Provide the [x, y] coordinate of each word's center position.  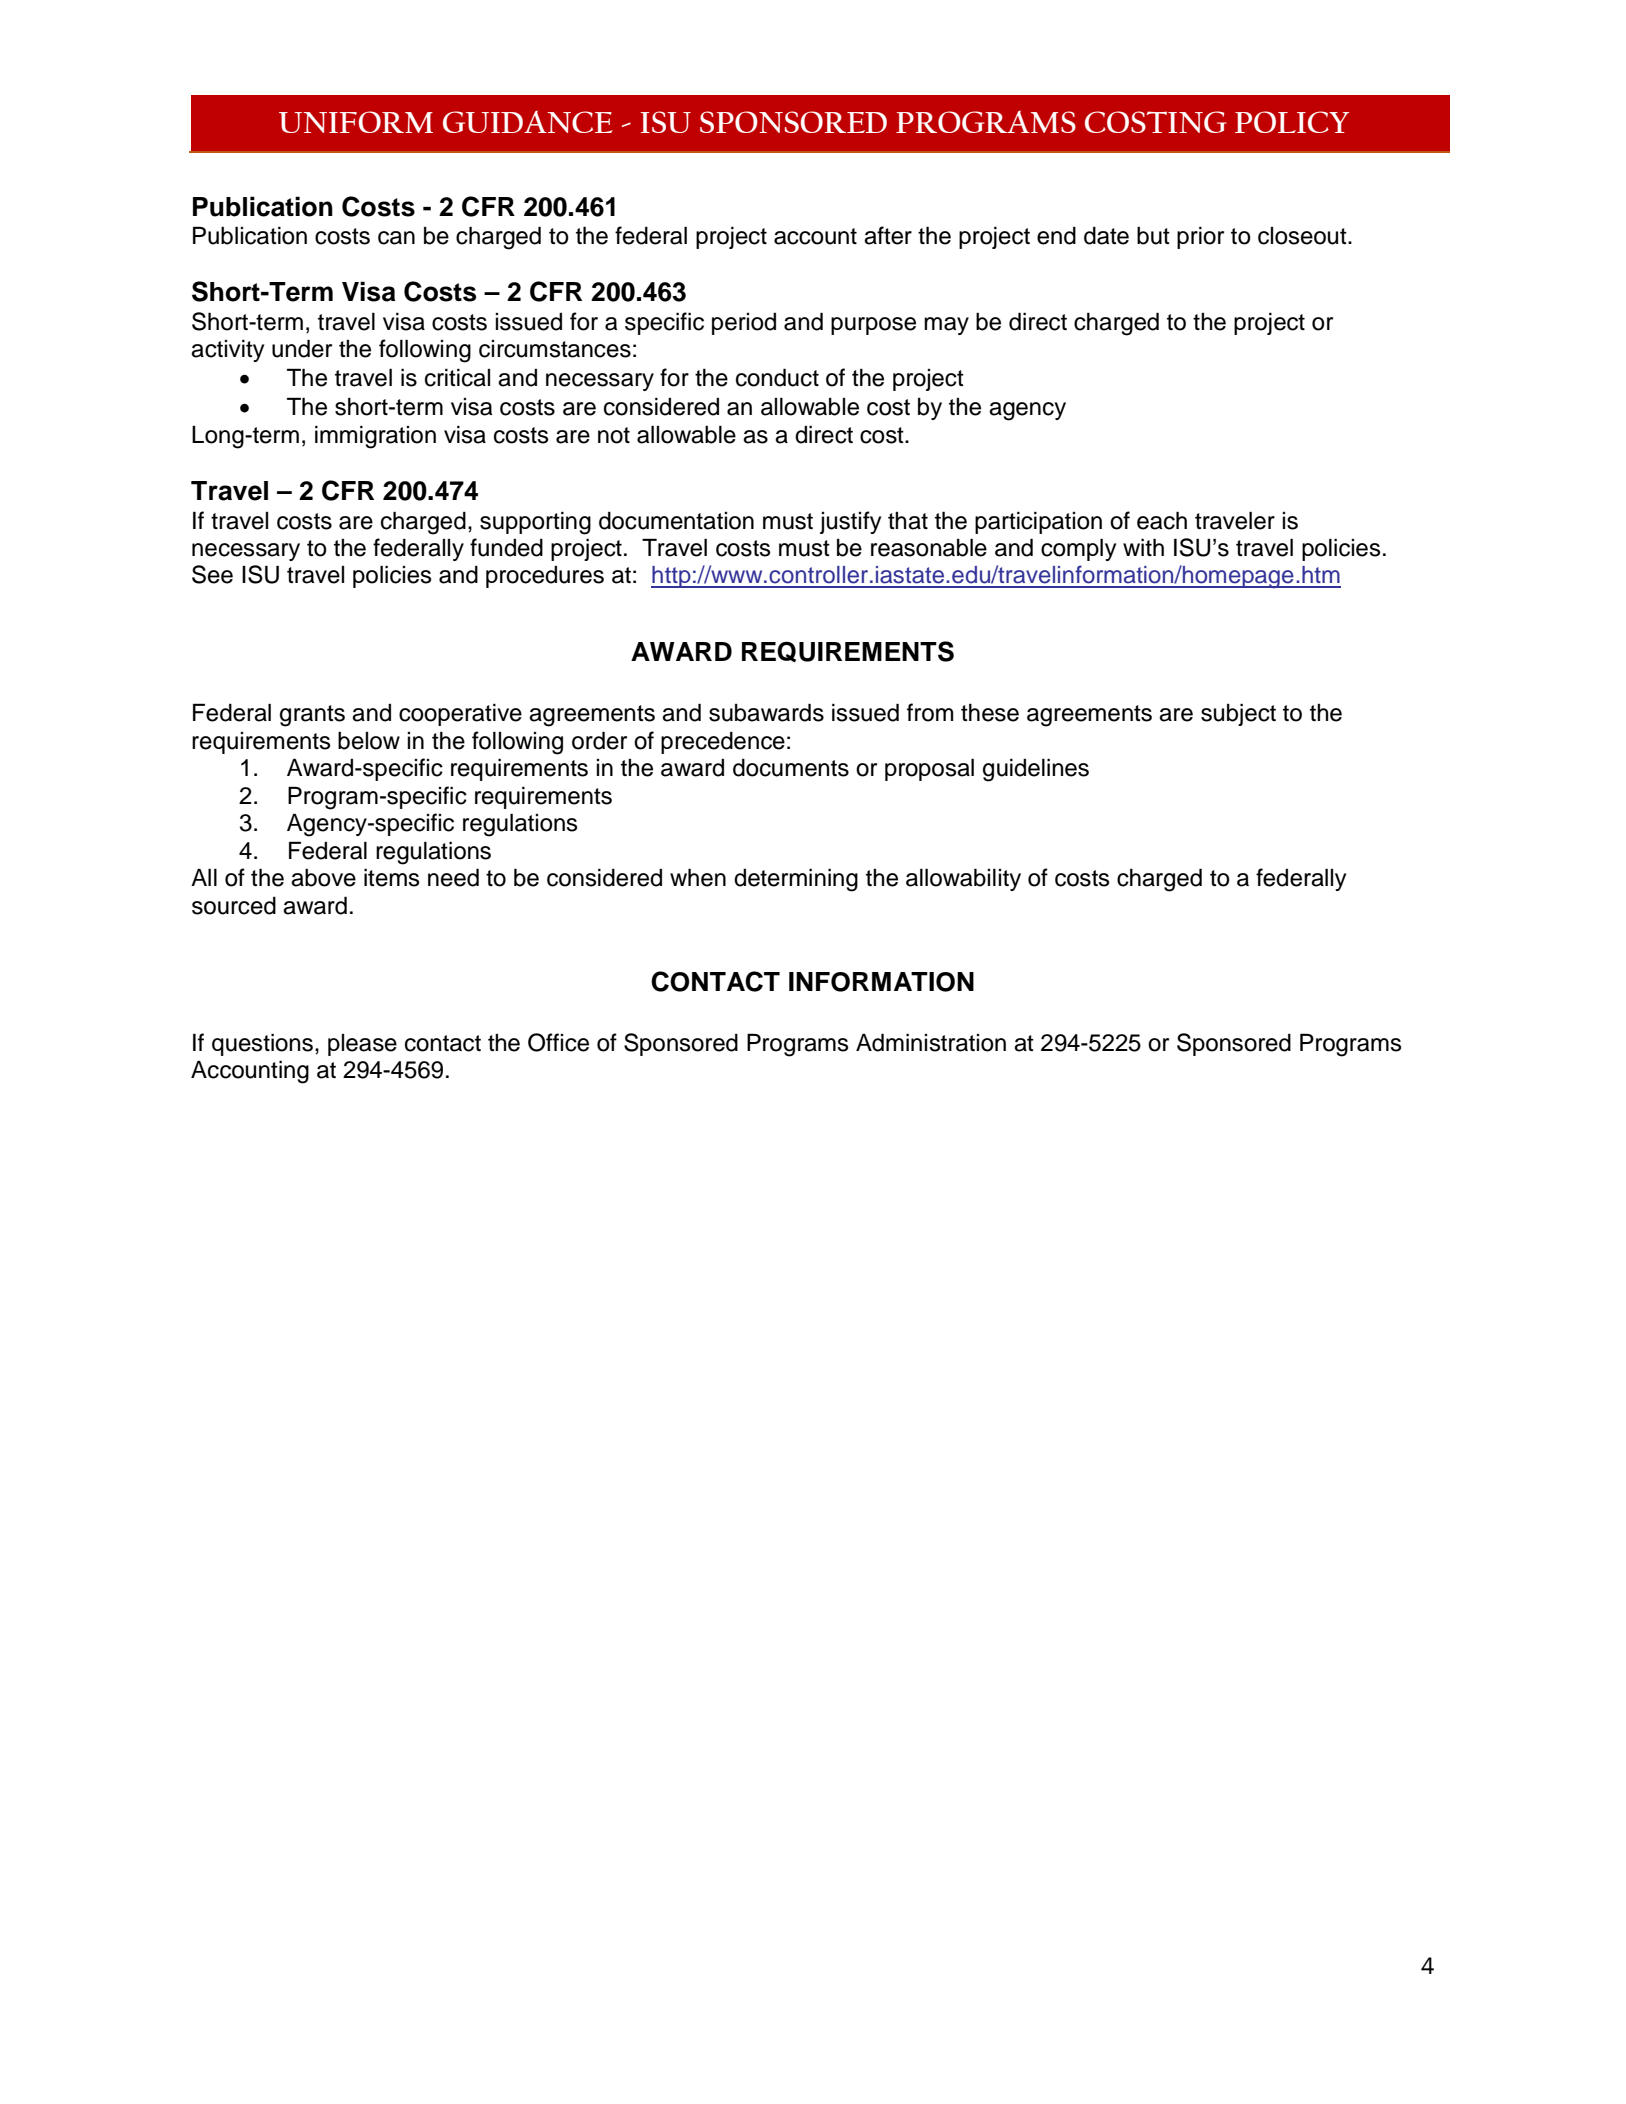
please [362, 1045]
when [698, 877]
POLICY [1292, 122]
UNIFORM [356, 122]
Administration [931, 1042]
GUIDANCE [528, 121]
